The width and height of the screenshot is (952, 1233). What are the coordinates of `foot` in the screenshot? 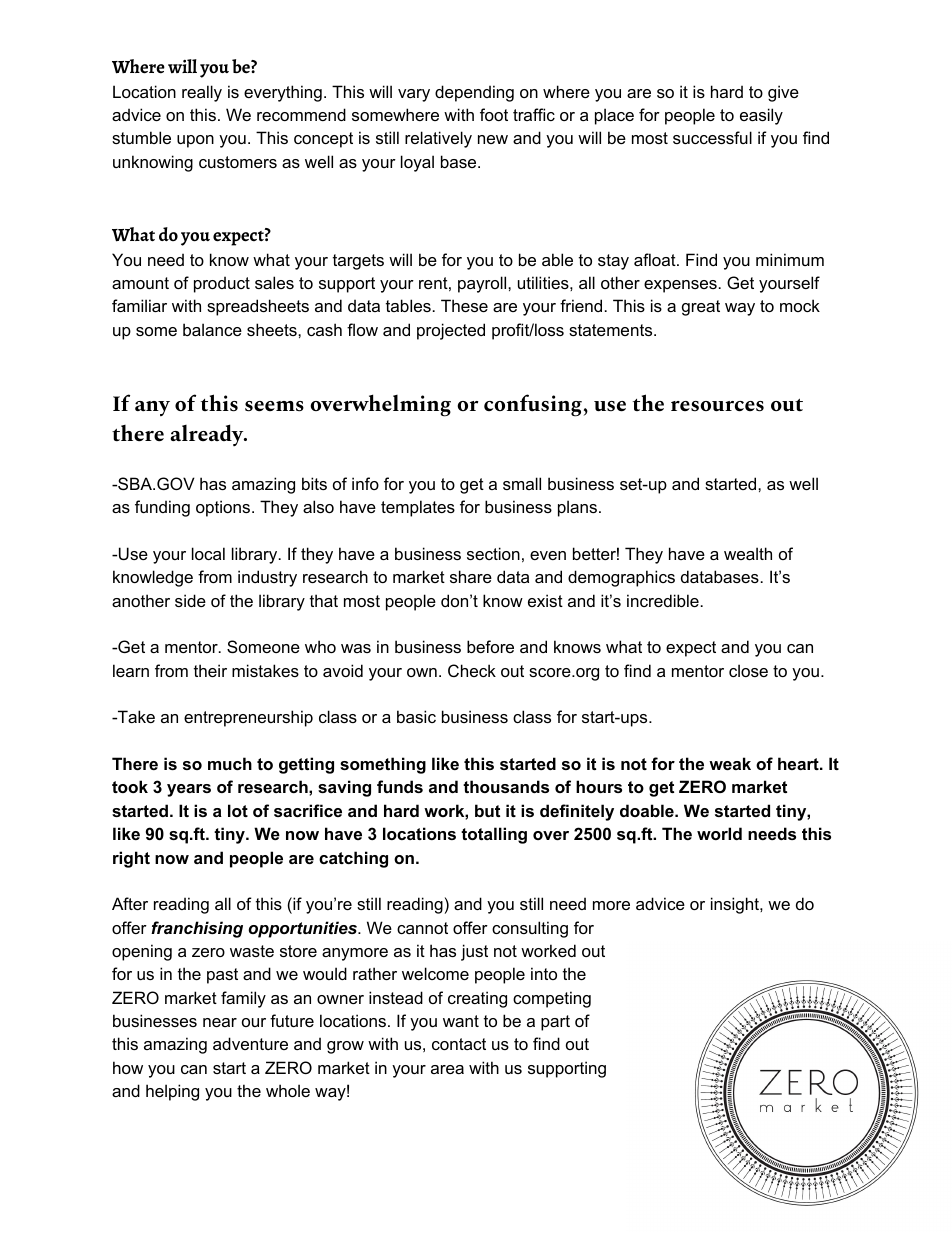 It's located at (494, 114).
